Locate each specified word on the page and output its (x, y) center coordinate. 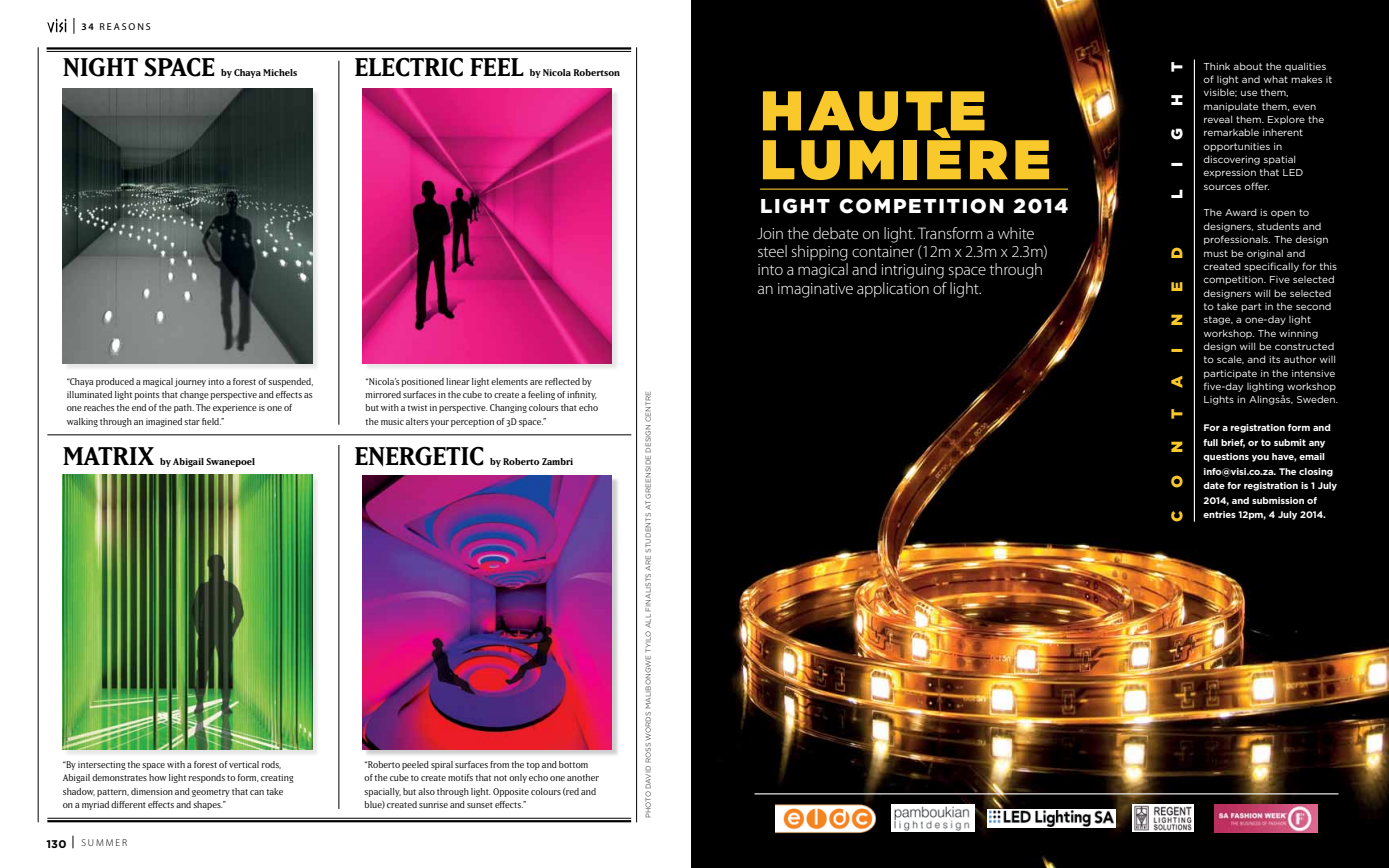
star (192, 422)
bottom (573, 764)
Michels (280, 72)
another (583, 777)
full (1210, 442)
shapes (208, 805)
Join (770, 233)
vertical (244, 764)
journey (190, 382)
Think (1216, 66)
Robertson (596, 72)
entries (1219, 514)
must (1216, 253)
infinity (581, 395)
